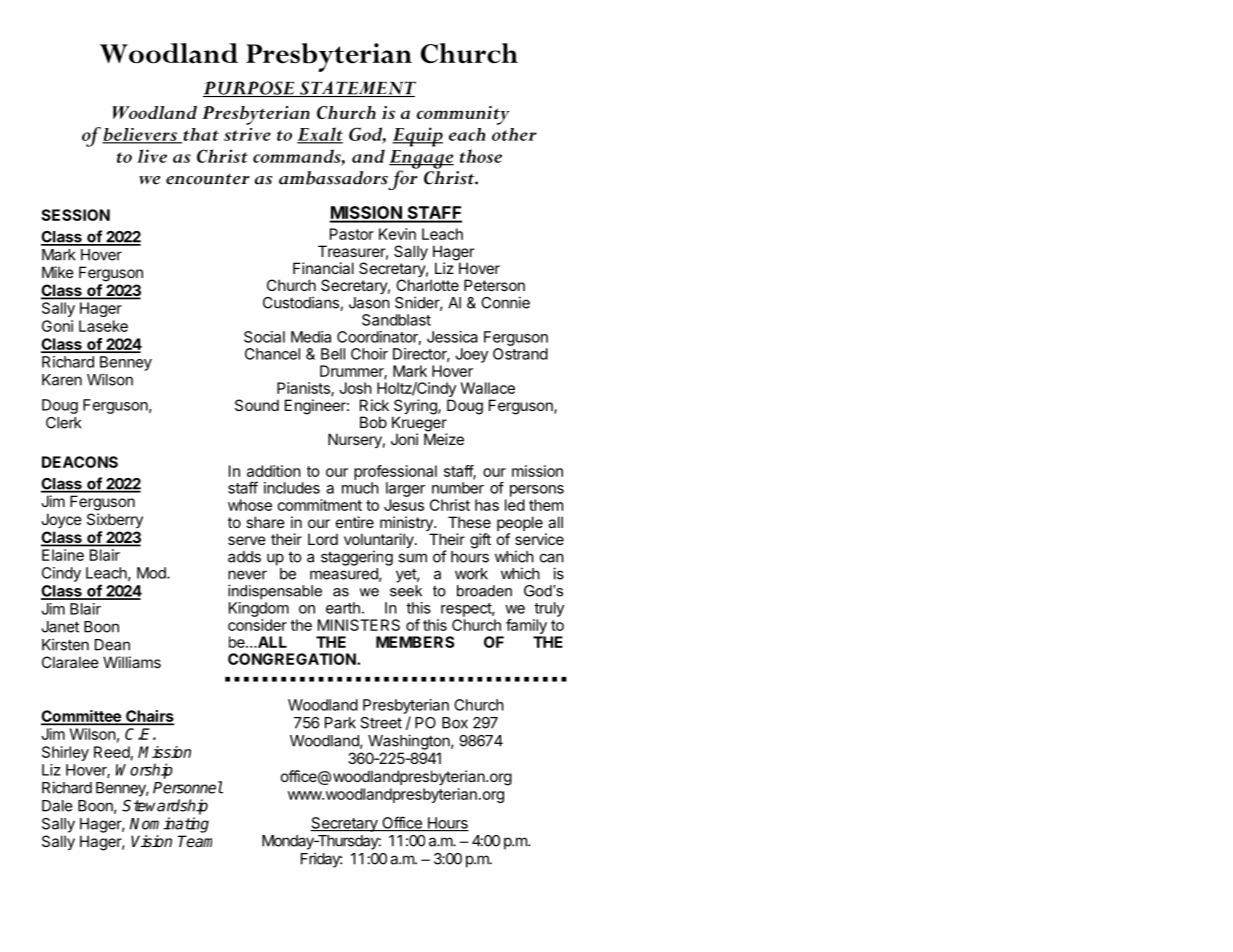 The image size is (1233, 952). Describe the element at coordinates (304, 389) in the document. I see `Pianists` at that location.
